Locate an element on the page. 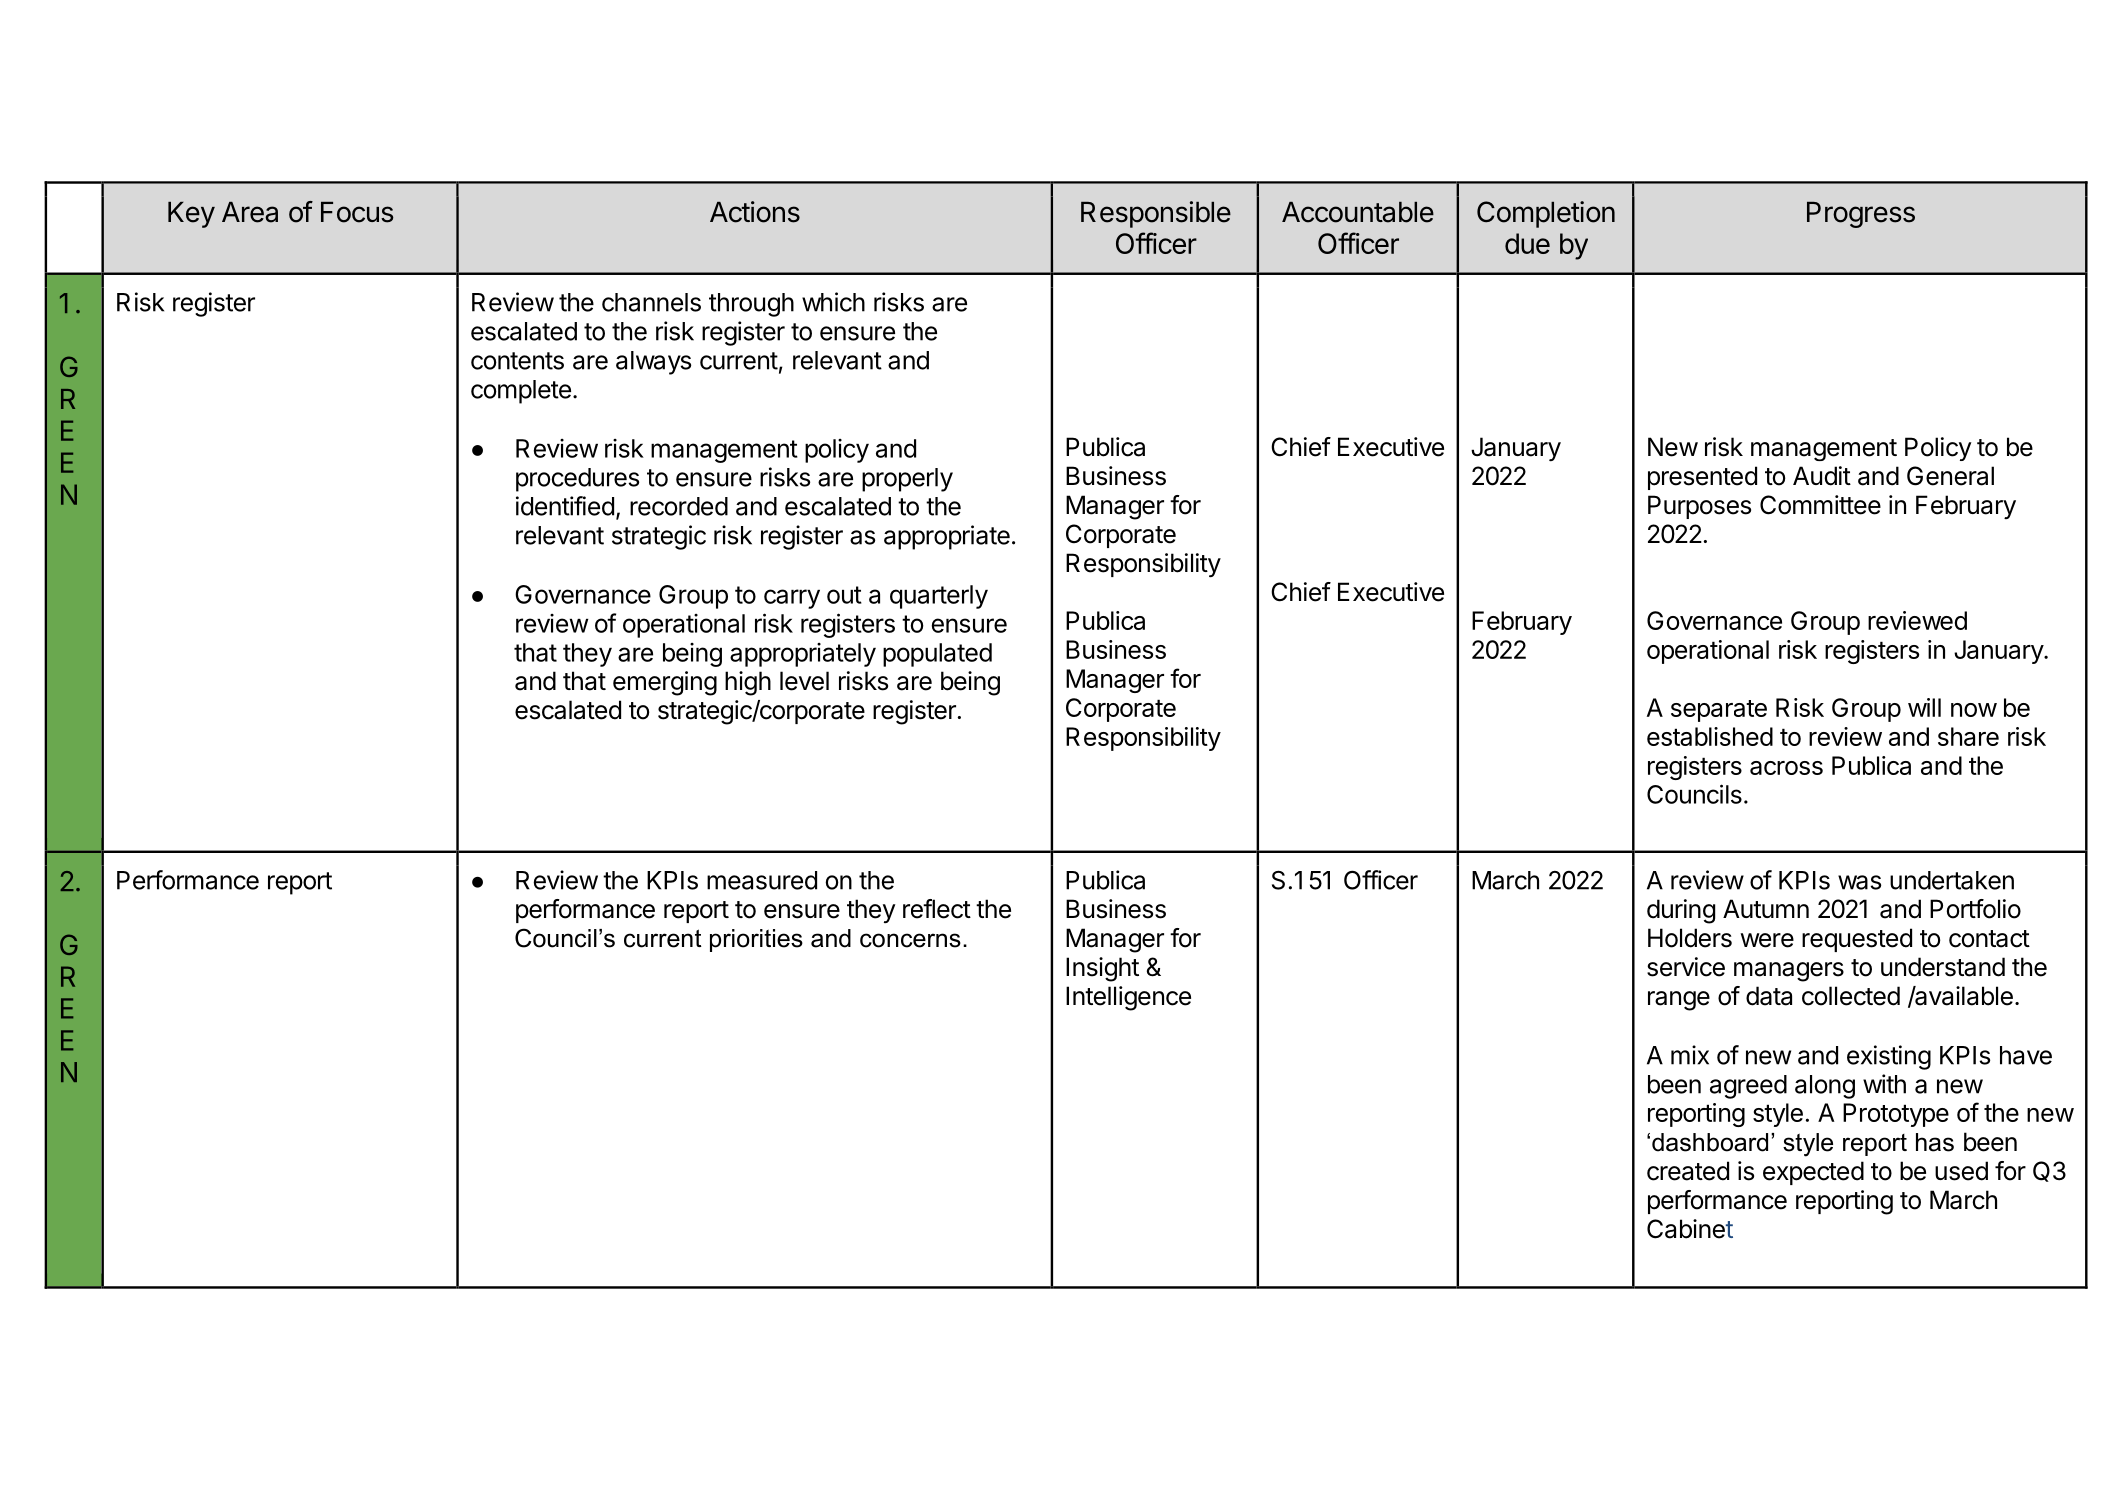 The image size is (2118, 1499). Focus is located at coordinates (357, 212).
